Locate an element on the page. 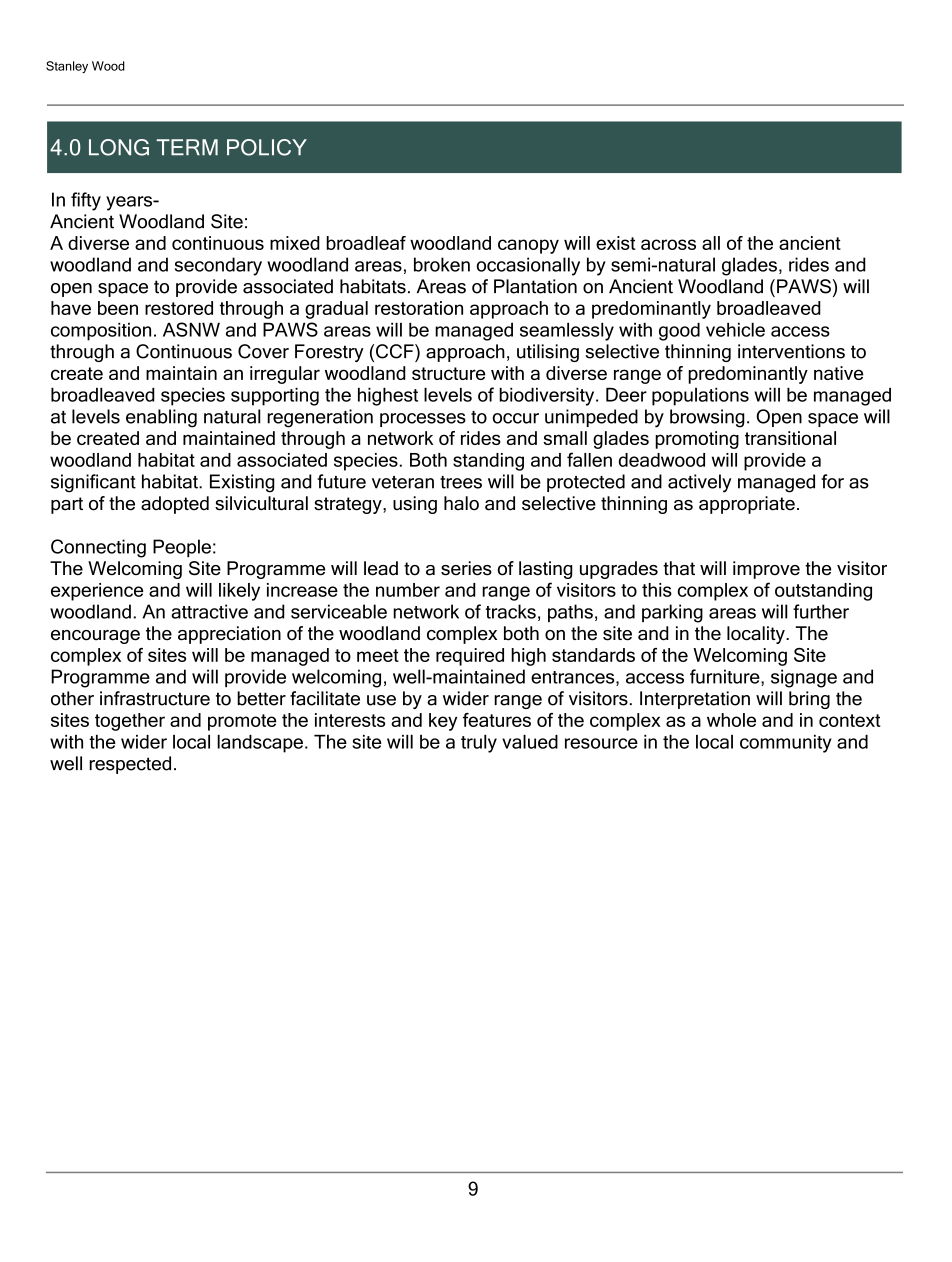 Image resolution: width=952 pixels, height=1262 pixels. POLICY is located at coordinates (267, 147).
